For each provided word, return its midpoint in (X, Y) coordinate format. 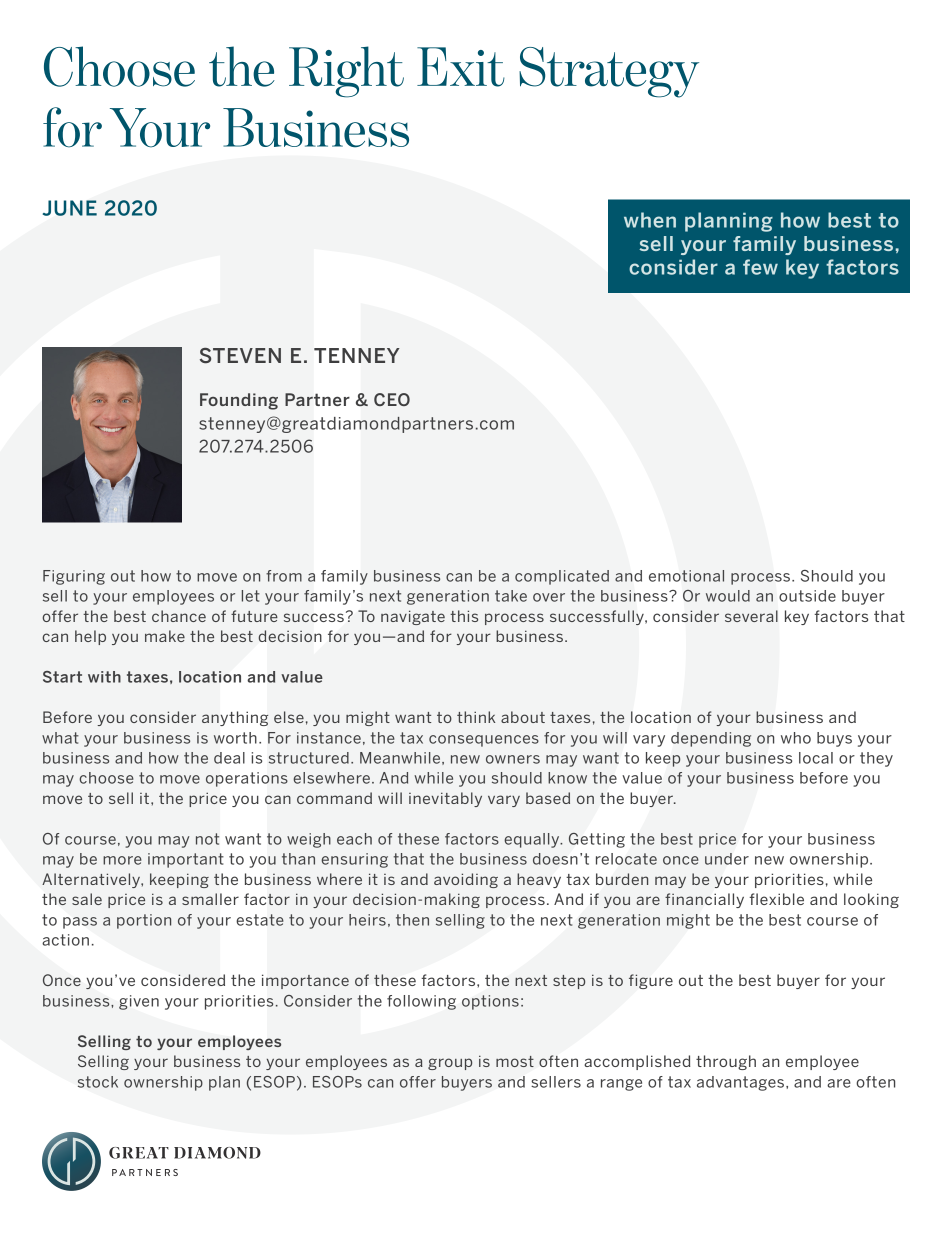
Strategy (609, 72)
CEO (392, 399)
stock (98, 1082)
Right (346, 72)
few (760, 267)
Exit (461, 67)
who (796, 738)
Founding (239, 401)
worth (235, 738)
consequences (484, 741)
